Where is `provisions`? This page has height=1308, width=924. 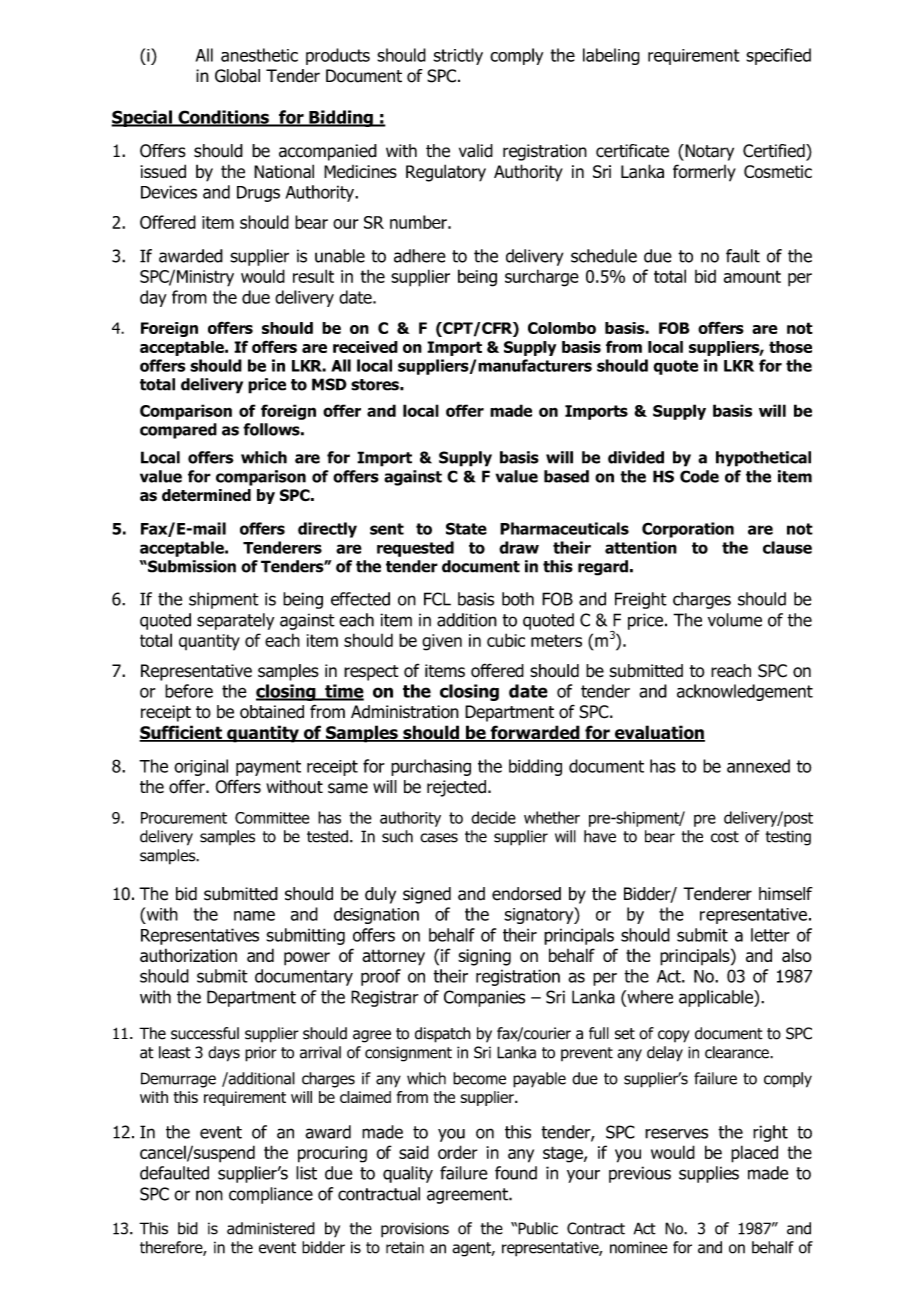
provisions is located at coordinates (415, 1230).
